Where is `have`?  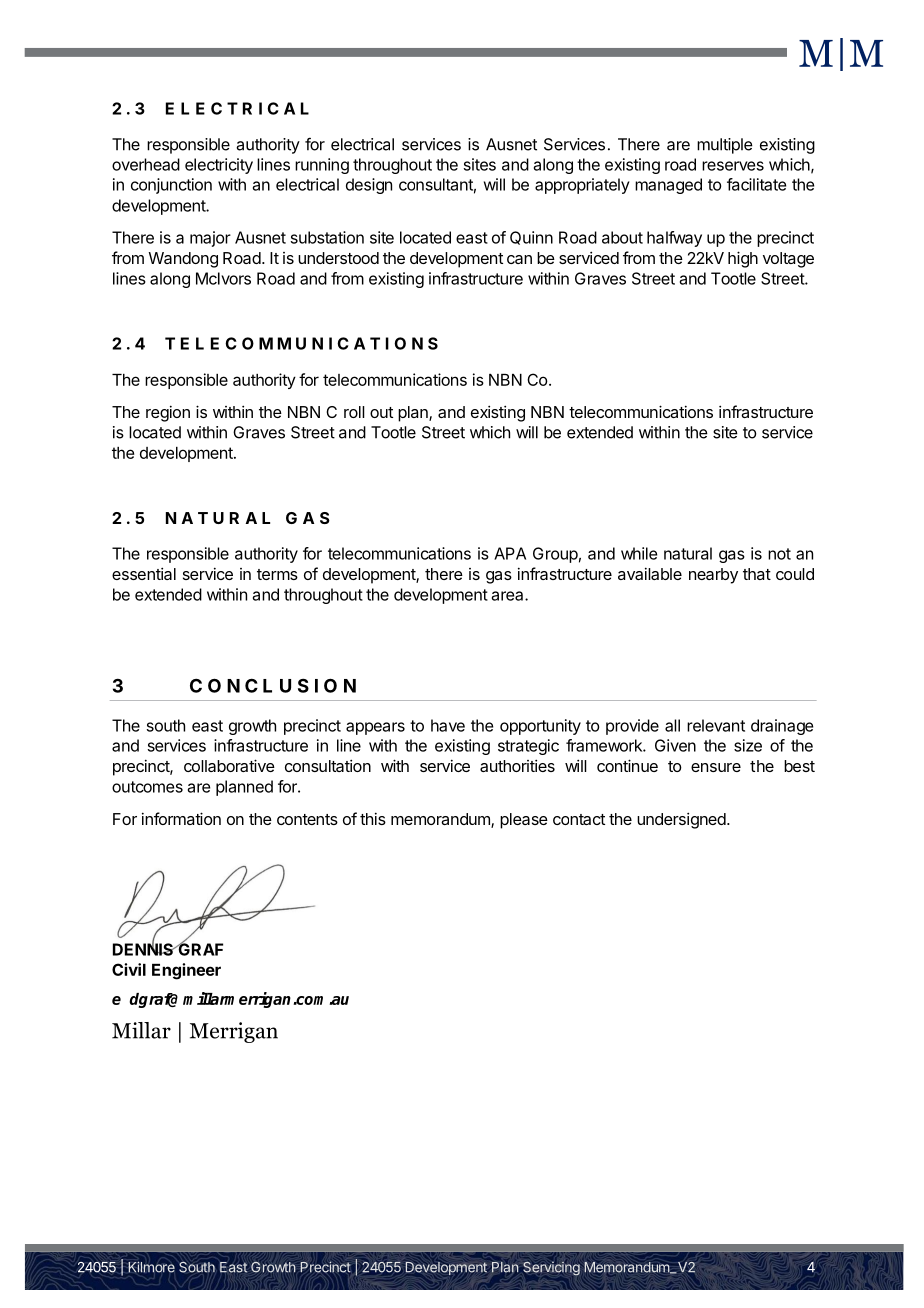
have is located at coordinates (448, 725).
